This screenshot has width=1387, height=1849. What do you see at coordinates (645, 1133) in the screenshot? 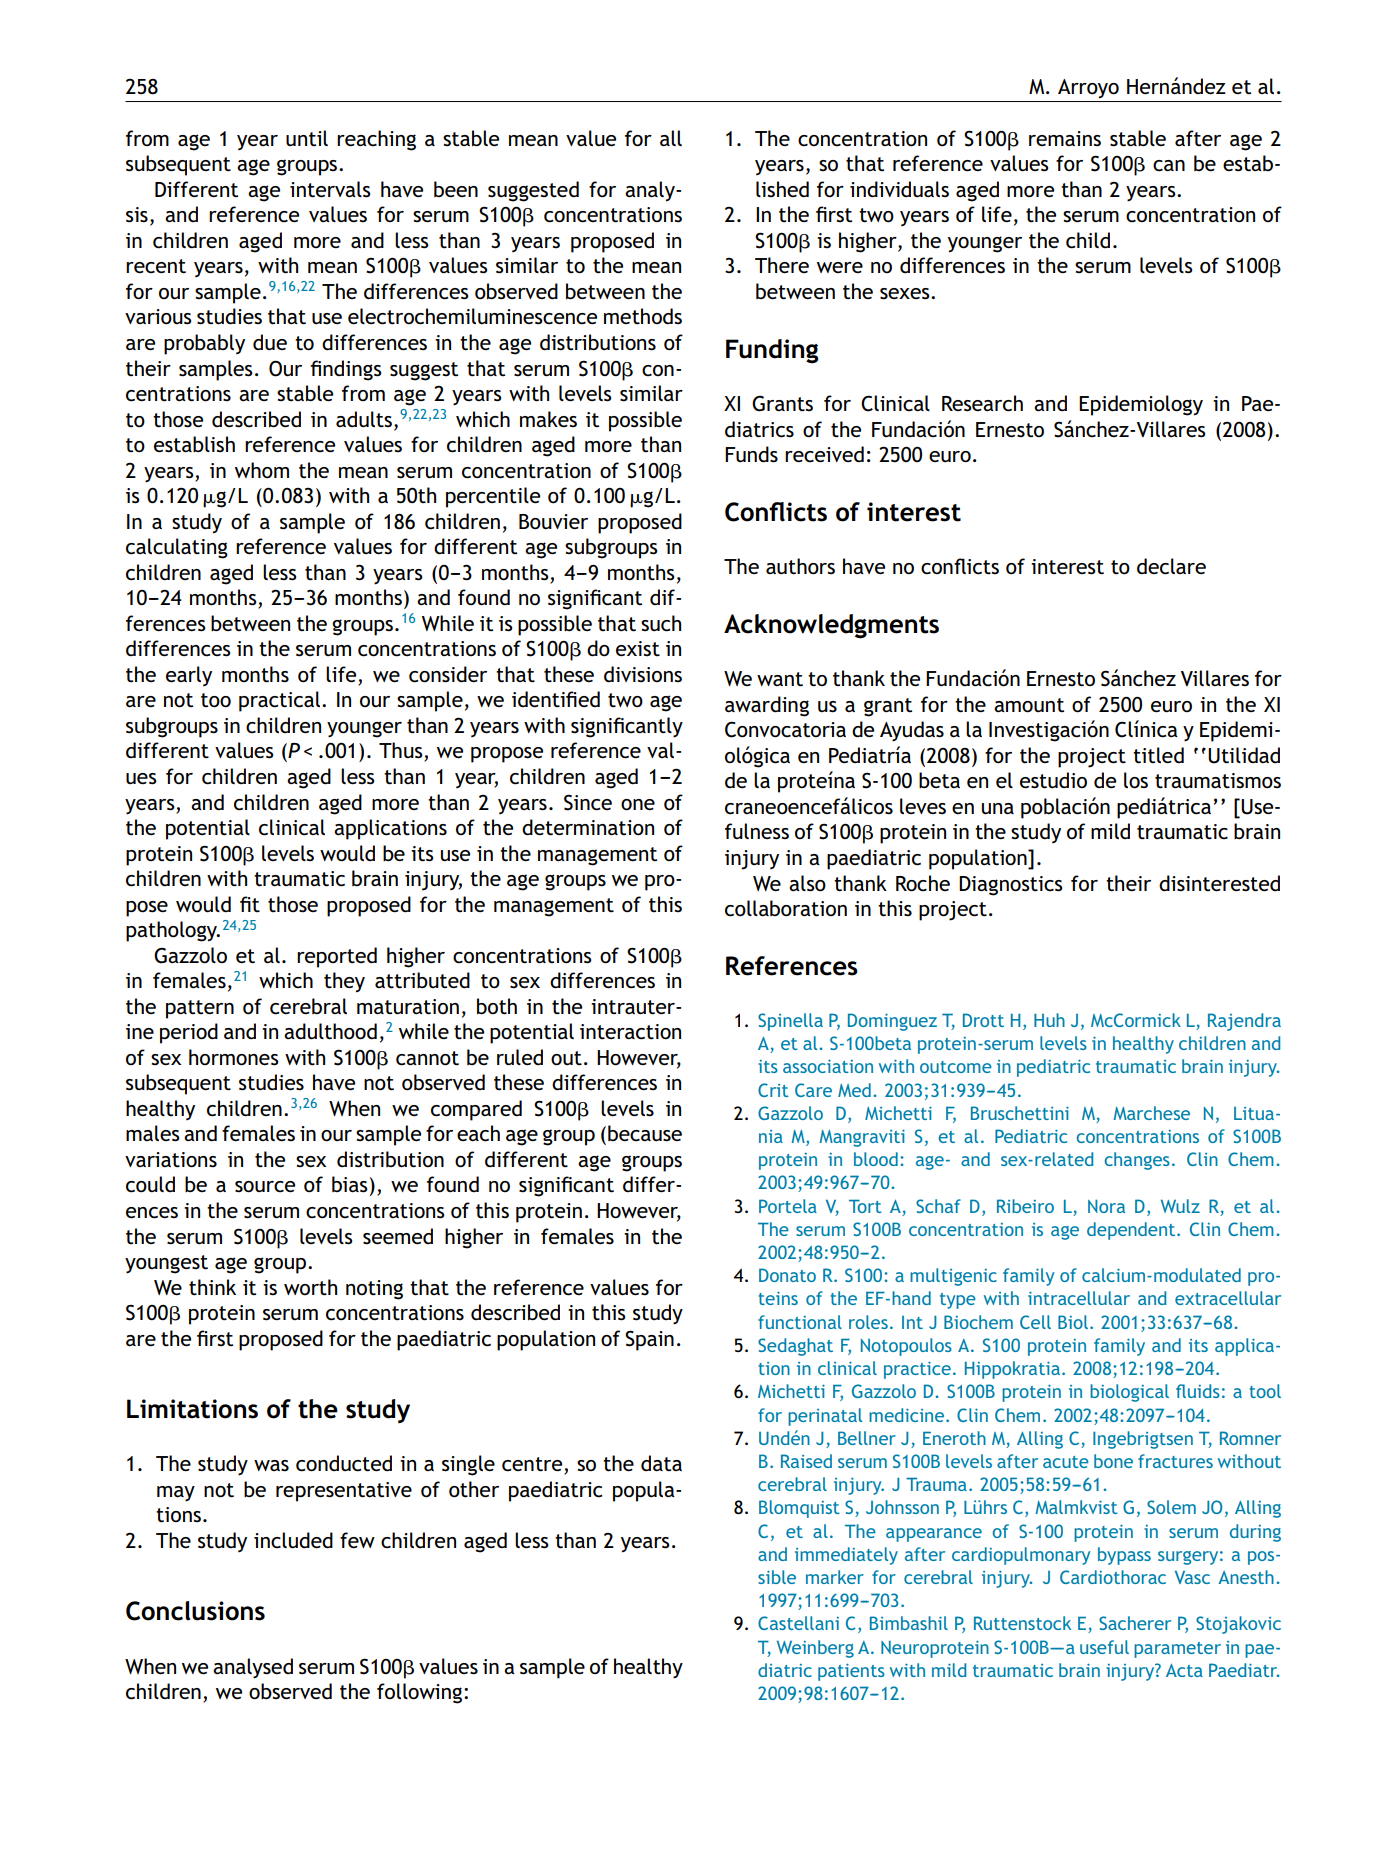
I see `because` at bounding box center [645, 1133].
